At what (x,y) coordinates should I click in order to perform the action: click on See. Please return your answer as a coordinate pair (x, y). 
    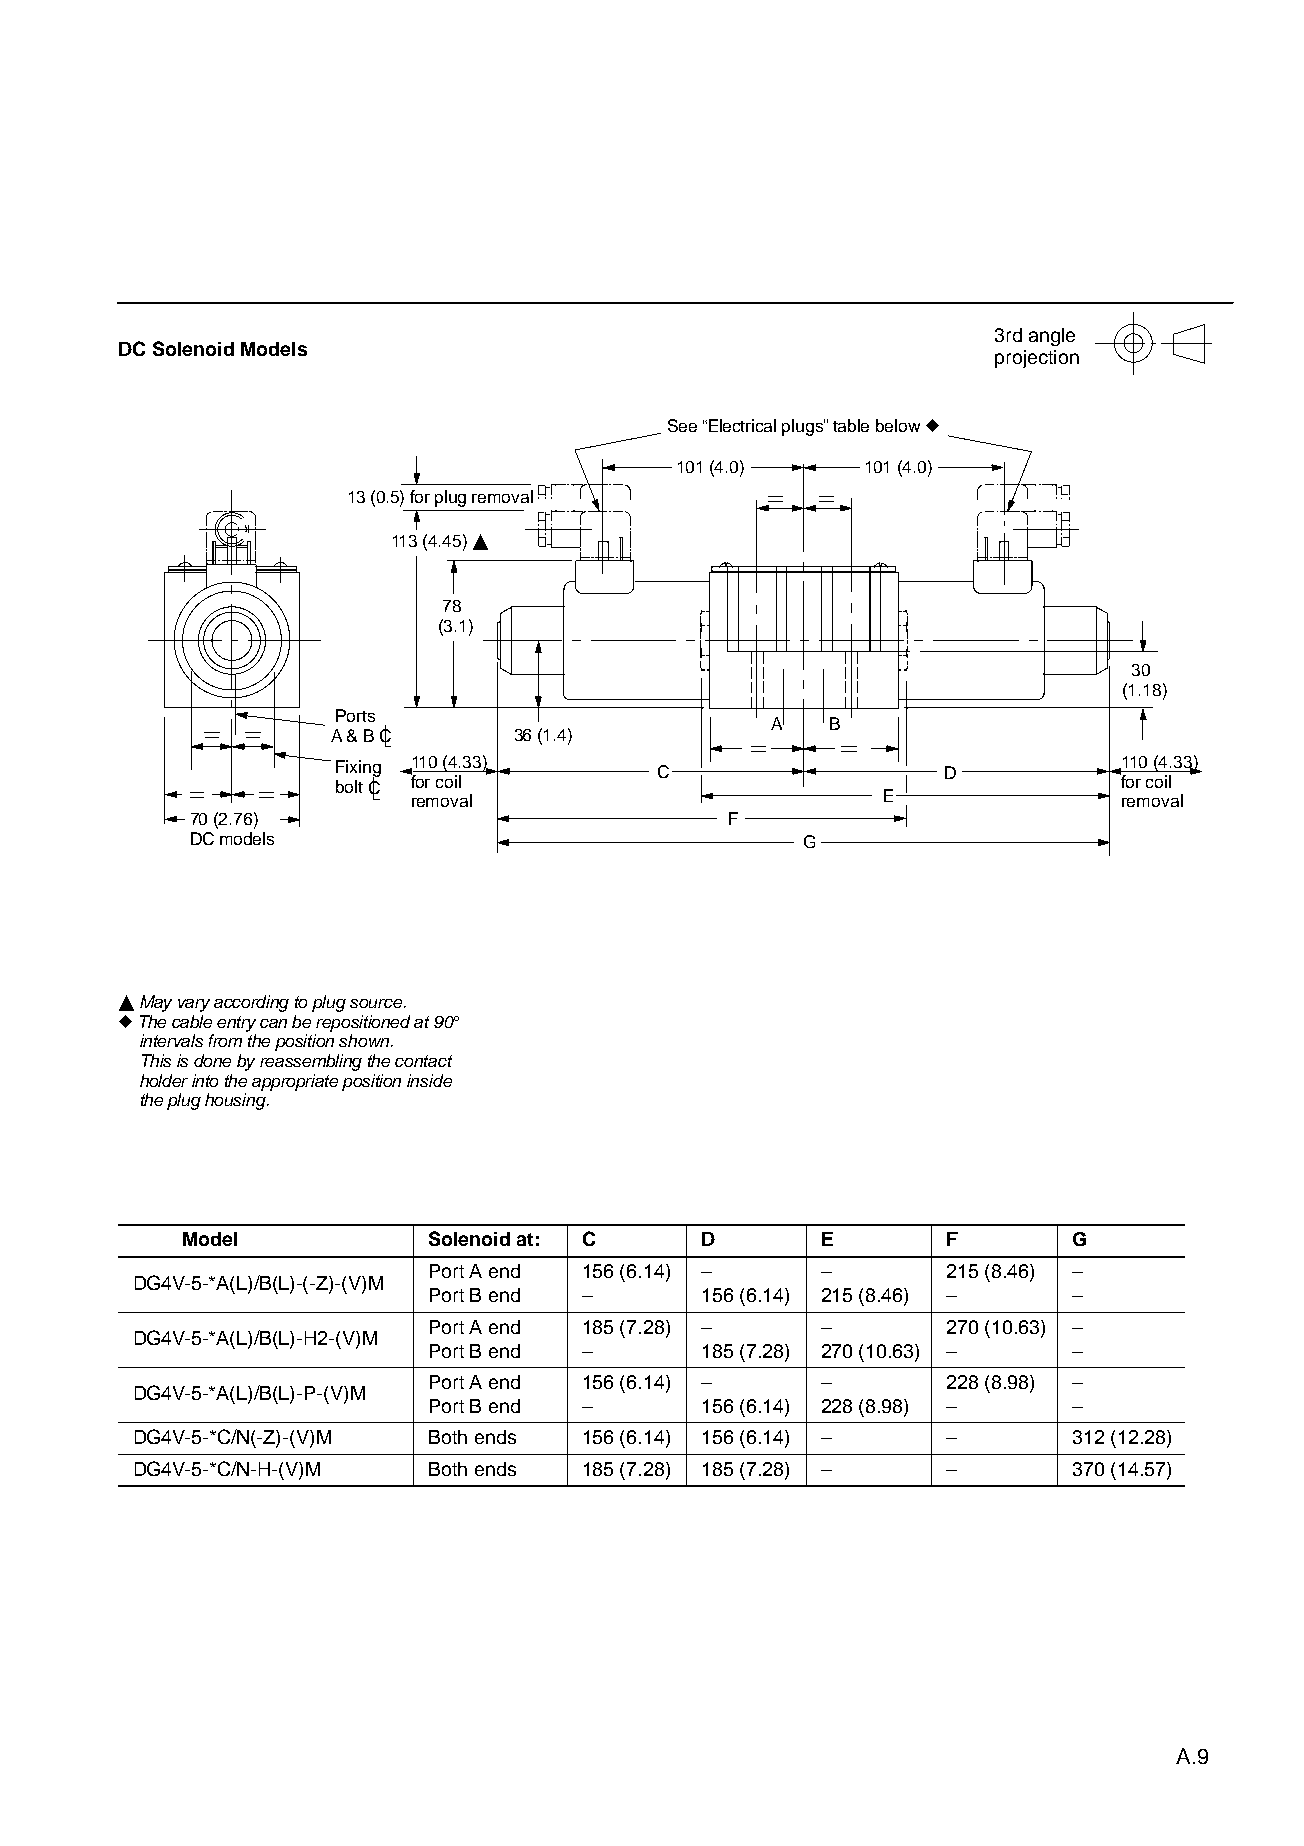
    Looking at the image, I should click on (682, 425).
